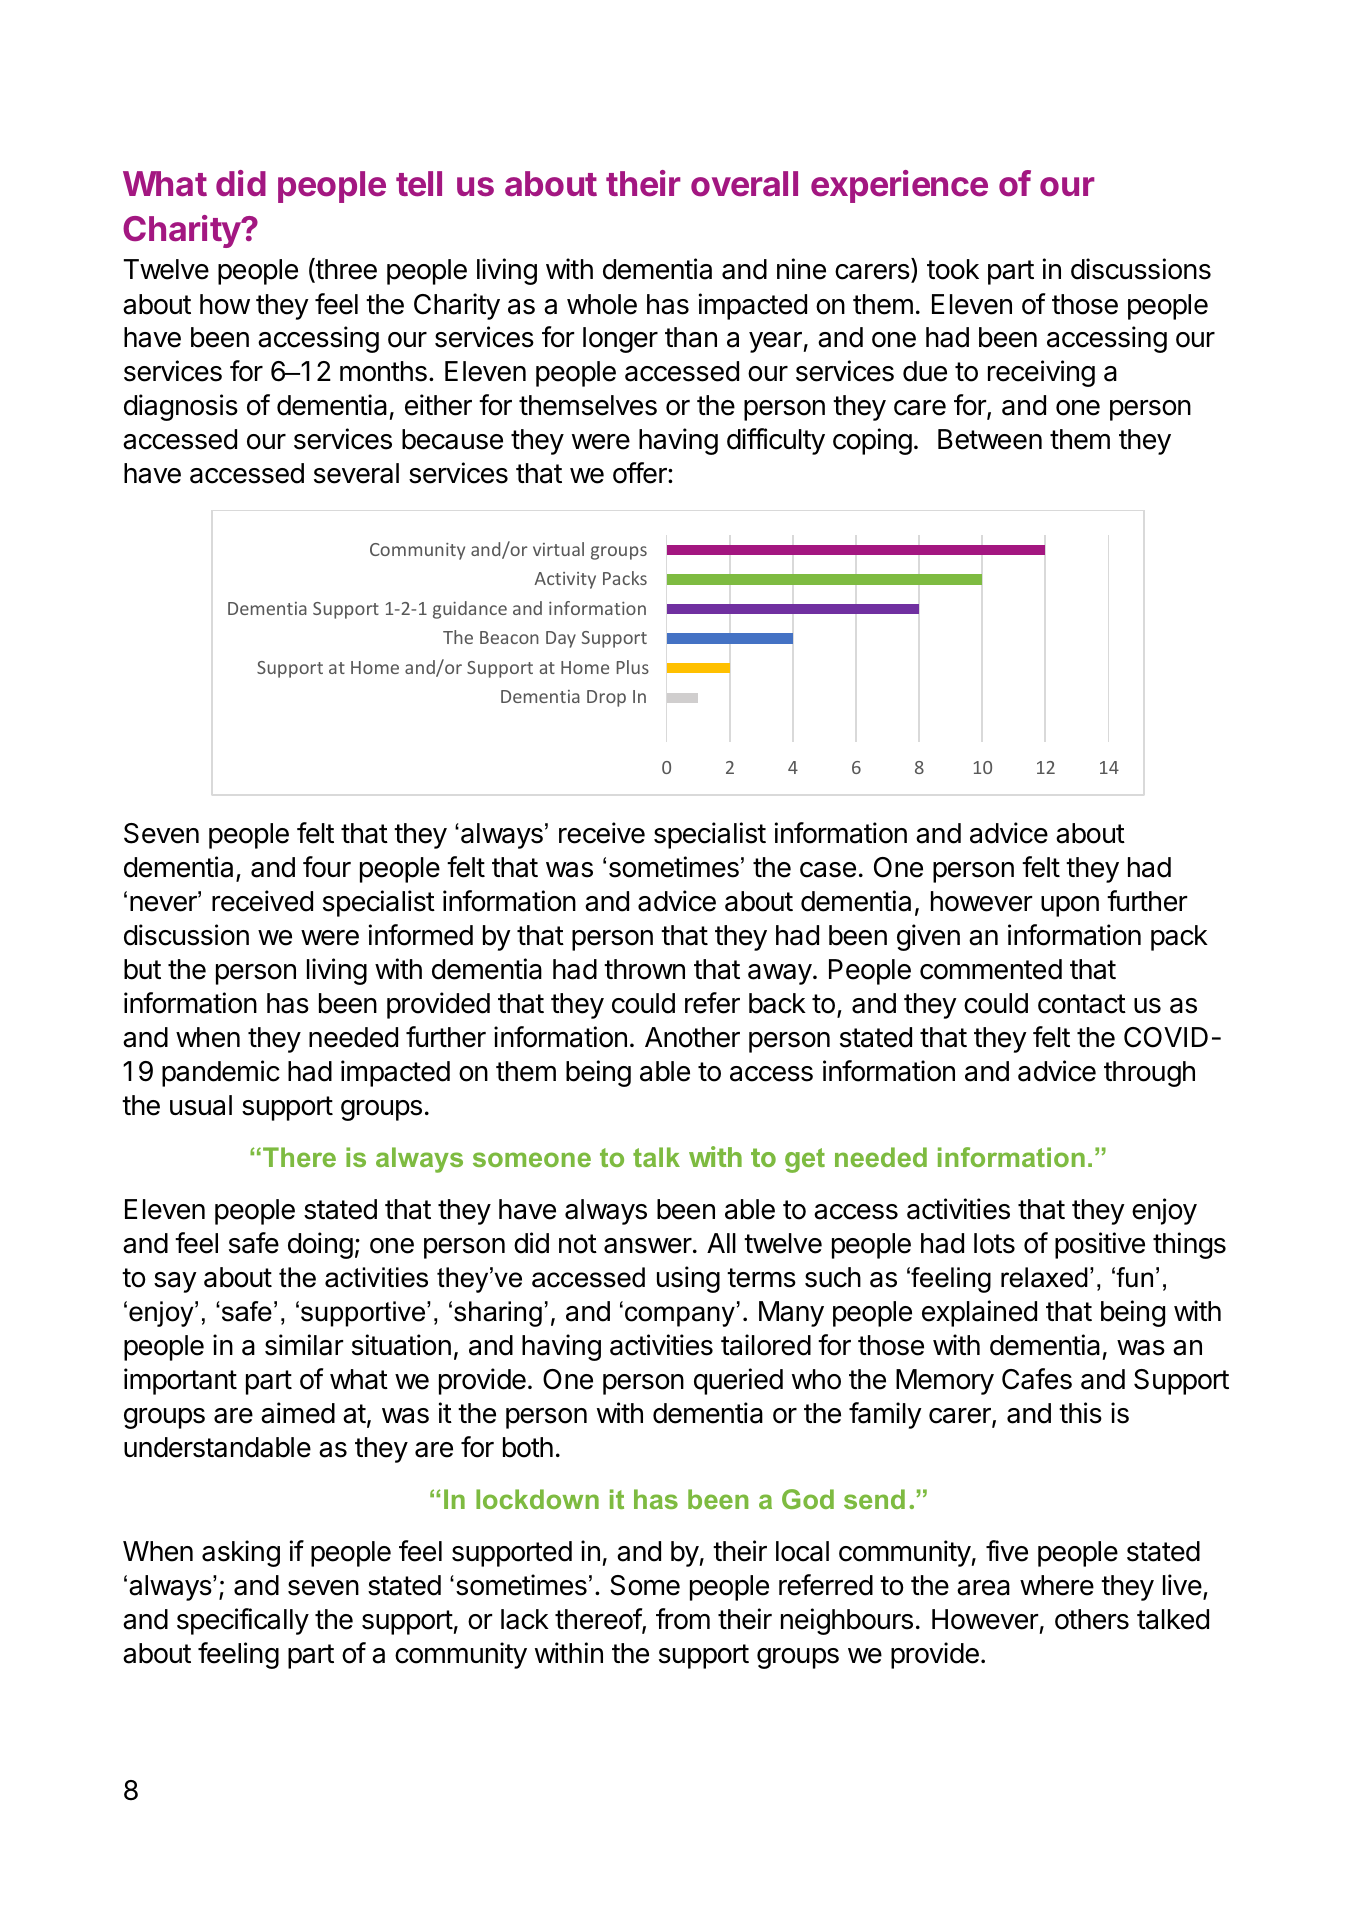 This image has width=1357, height=1918. I want to click on asking, so click(241, 1553).
